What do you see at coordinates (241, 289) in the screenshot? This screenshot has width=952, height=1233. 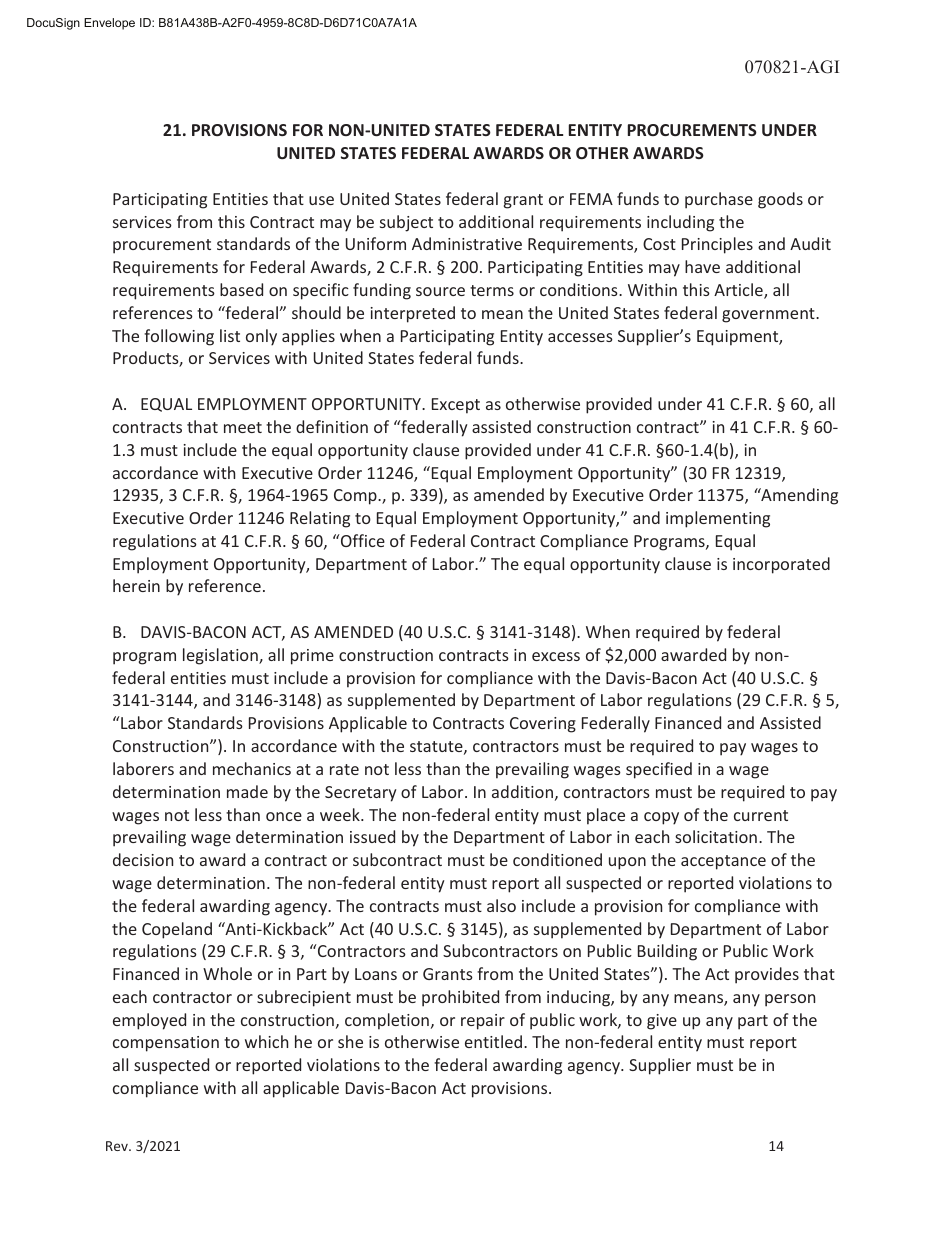 I see `based` at bounding box center [241, 289].
